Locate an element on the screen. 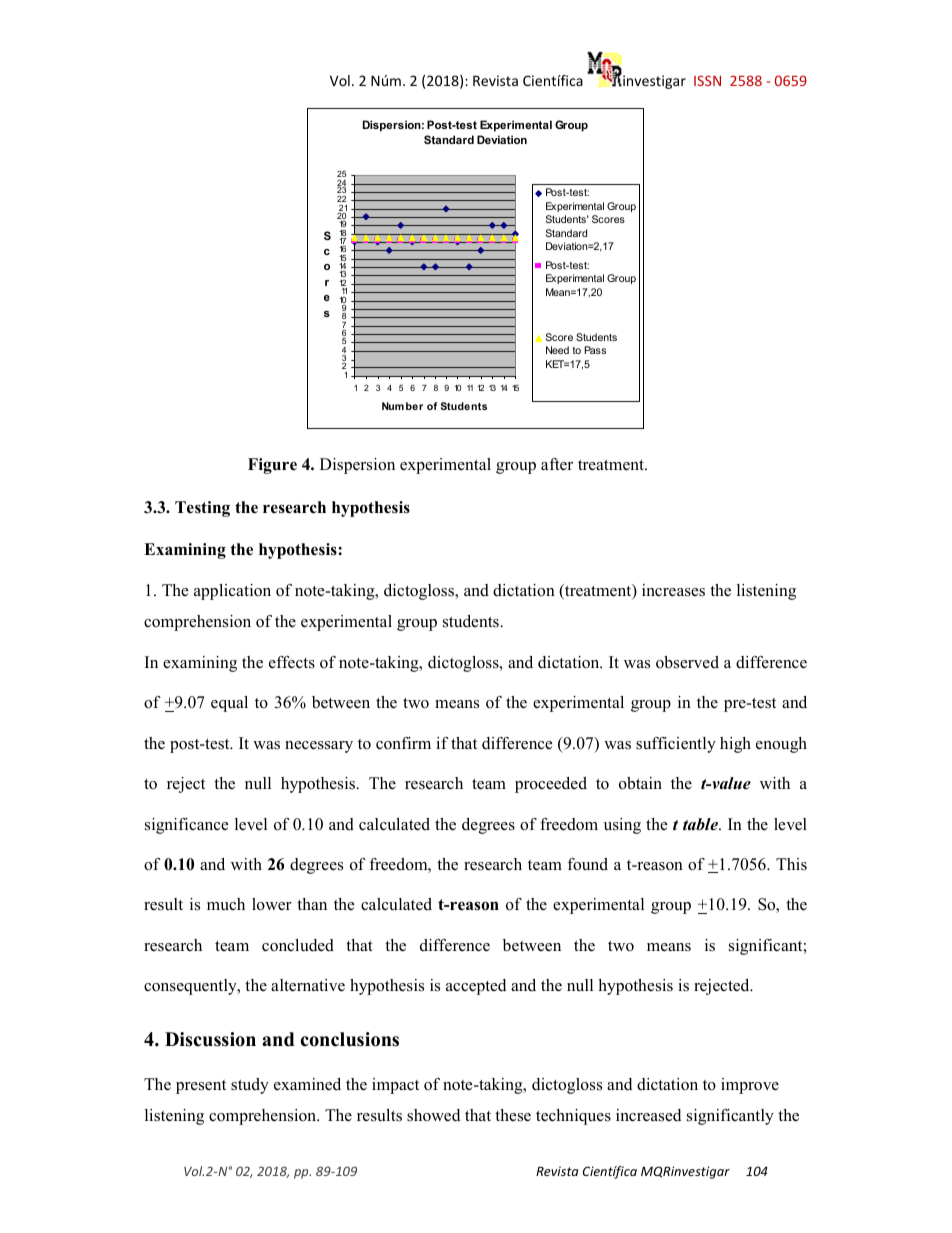  improve is located at coordinates (750, 1086).
